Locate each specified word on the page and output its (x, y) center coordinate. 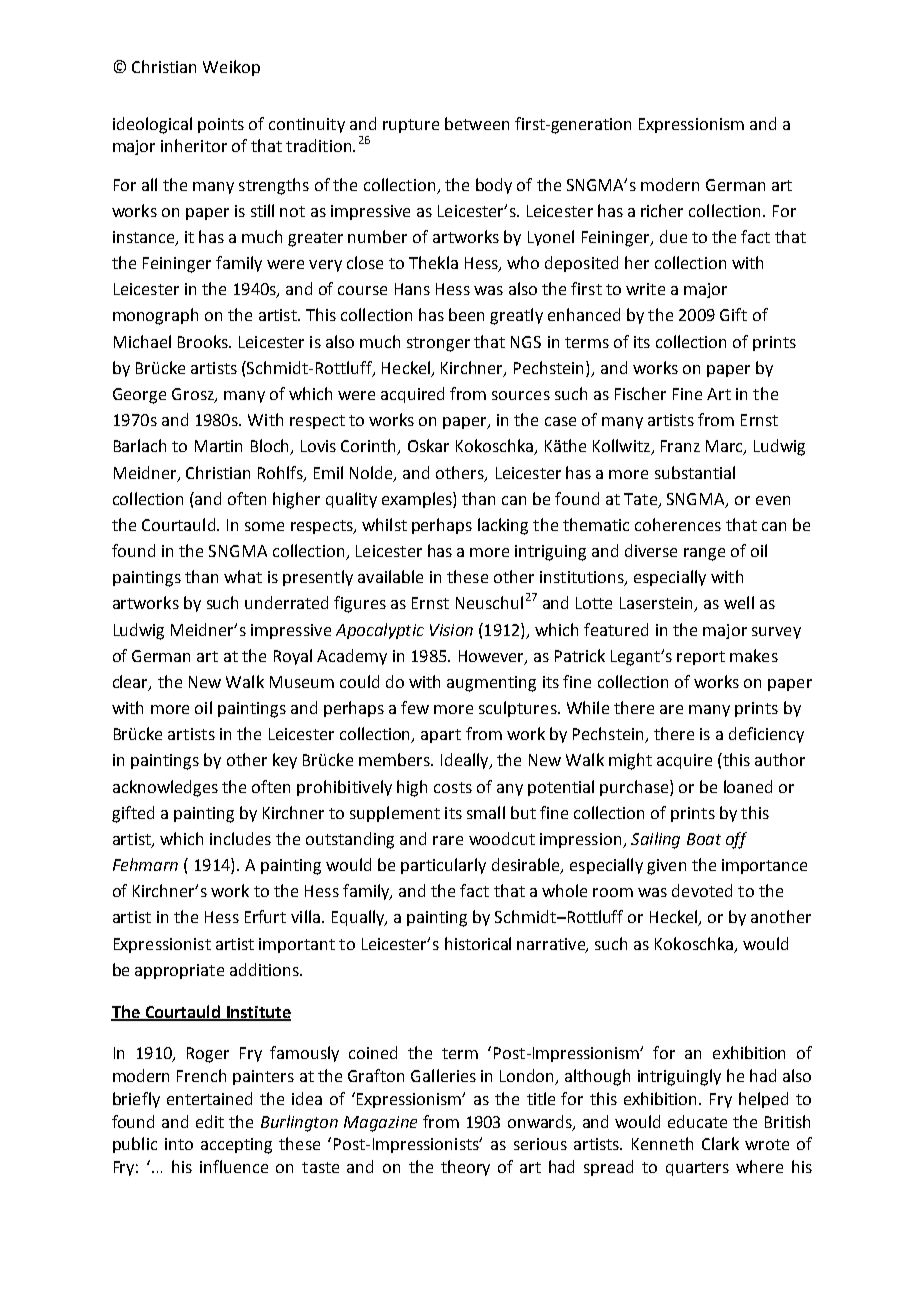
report (701, 658)
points (221, 125)
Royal (293, 657)
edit (210, 1121)
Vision (451, 630)
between (477, 123)
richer (662, 210)
